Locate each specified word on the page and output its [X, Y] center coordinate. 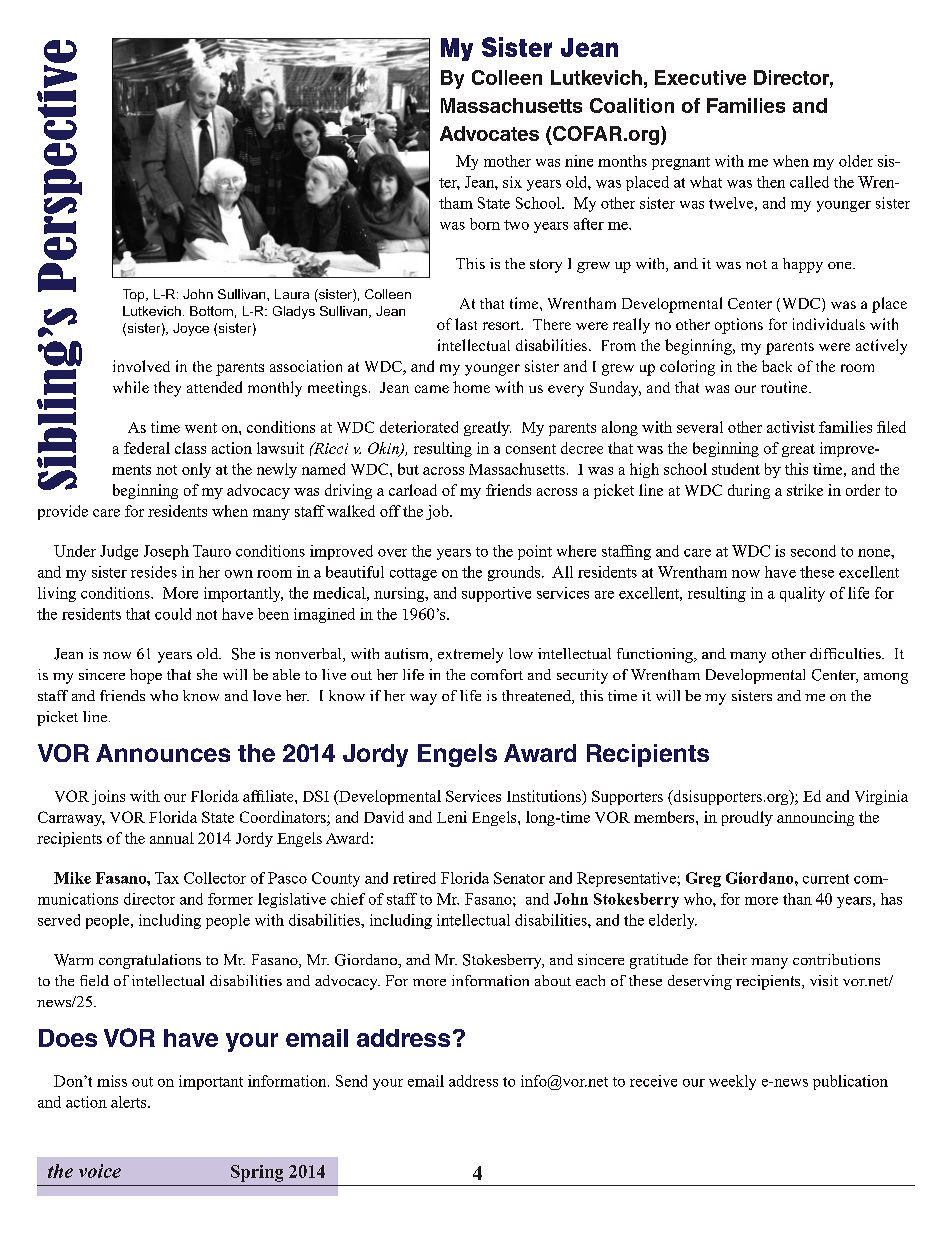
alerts [130, 1102]
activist [791, 427]
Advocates [489, 133]
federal [147, 448]
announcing [815, 818]
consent [531, 449]
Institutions [545, 796]
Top [135, 295]
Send [351, 1081]
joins [108, 797]
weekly [732, 1082]
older [856, 161]
